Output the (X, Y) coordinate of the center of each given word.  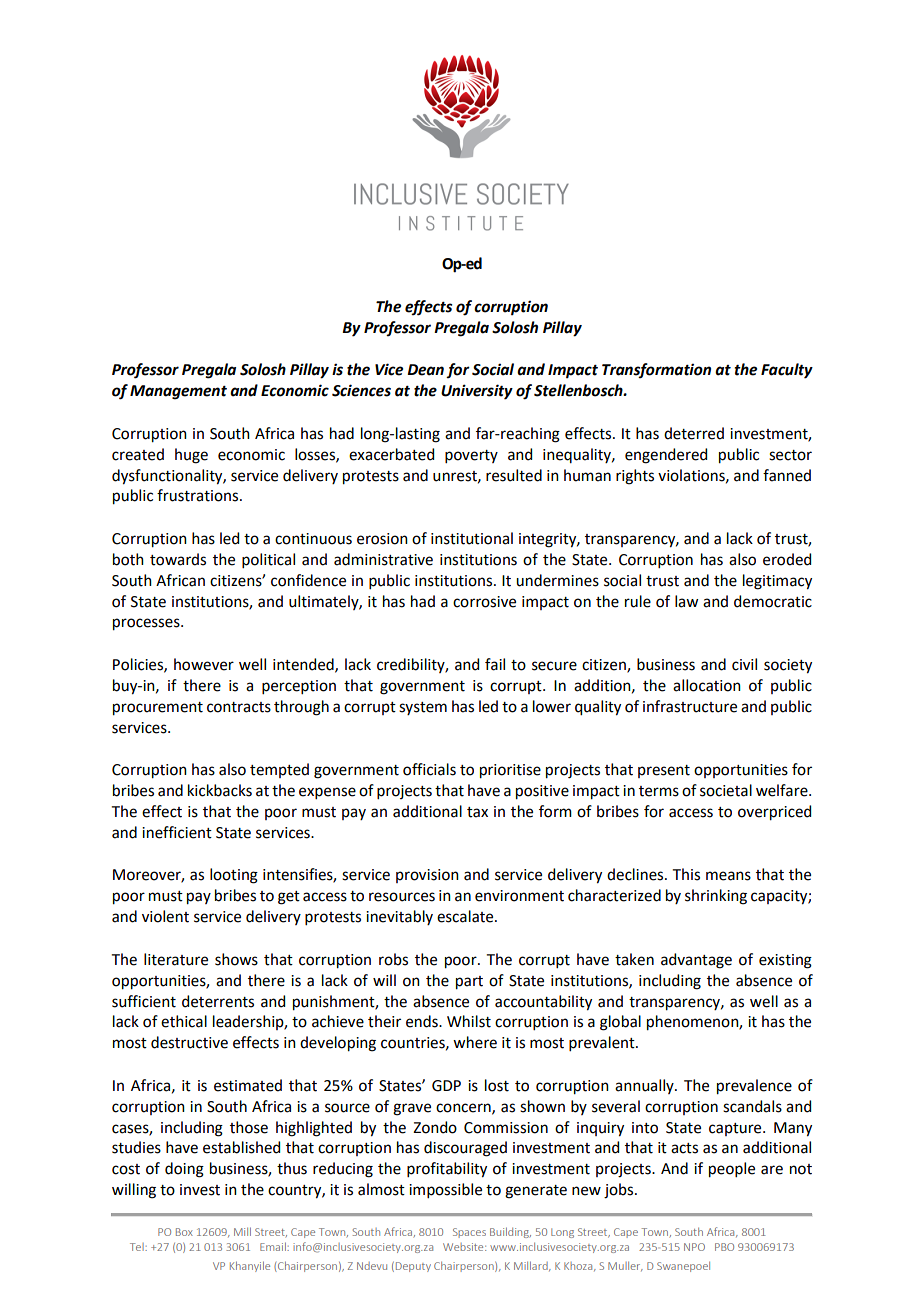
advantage (696, 961)
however (204, 664)
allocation (707, 685)
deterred (694, 433)
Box (184, 1232)
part (469, 983)
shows (236, 959)
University (477, 392)
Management (178, 392)
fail (495, 664)
